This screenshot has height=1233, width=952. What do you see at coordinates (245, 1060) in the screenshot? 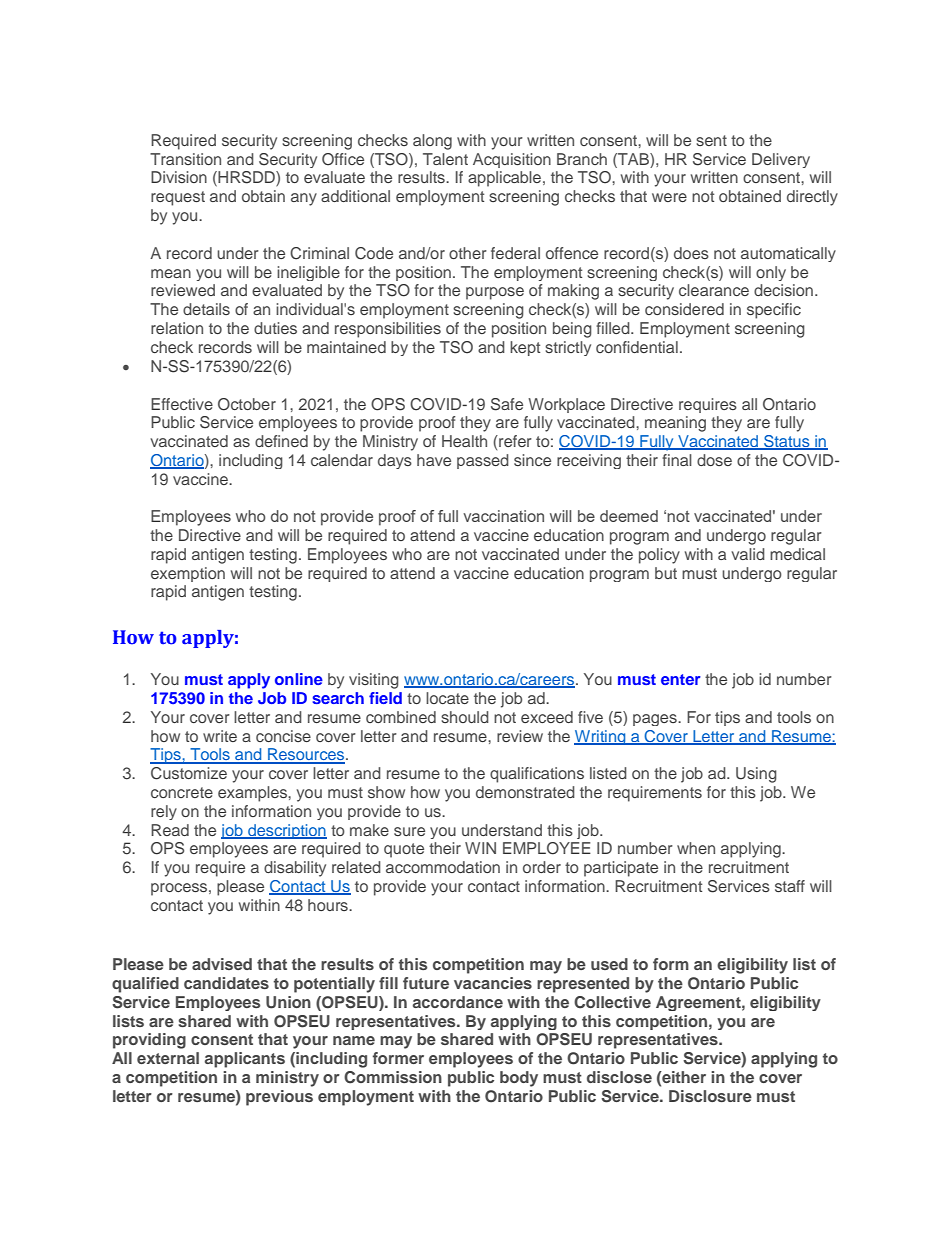
I see `applicants` at bounding box center [245, 1060].
